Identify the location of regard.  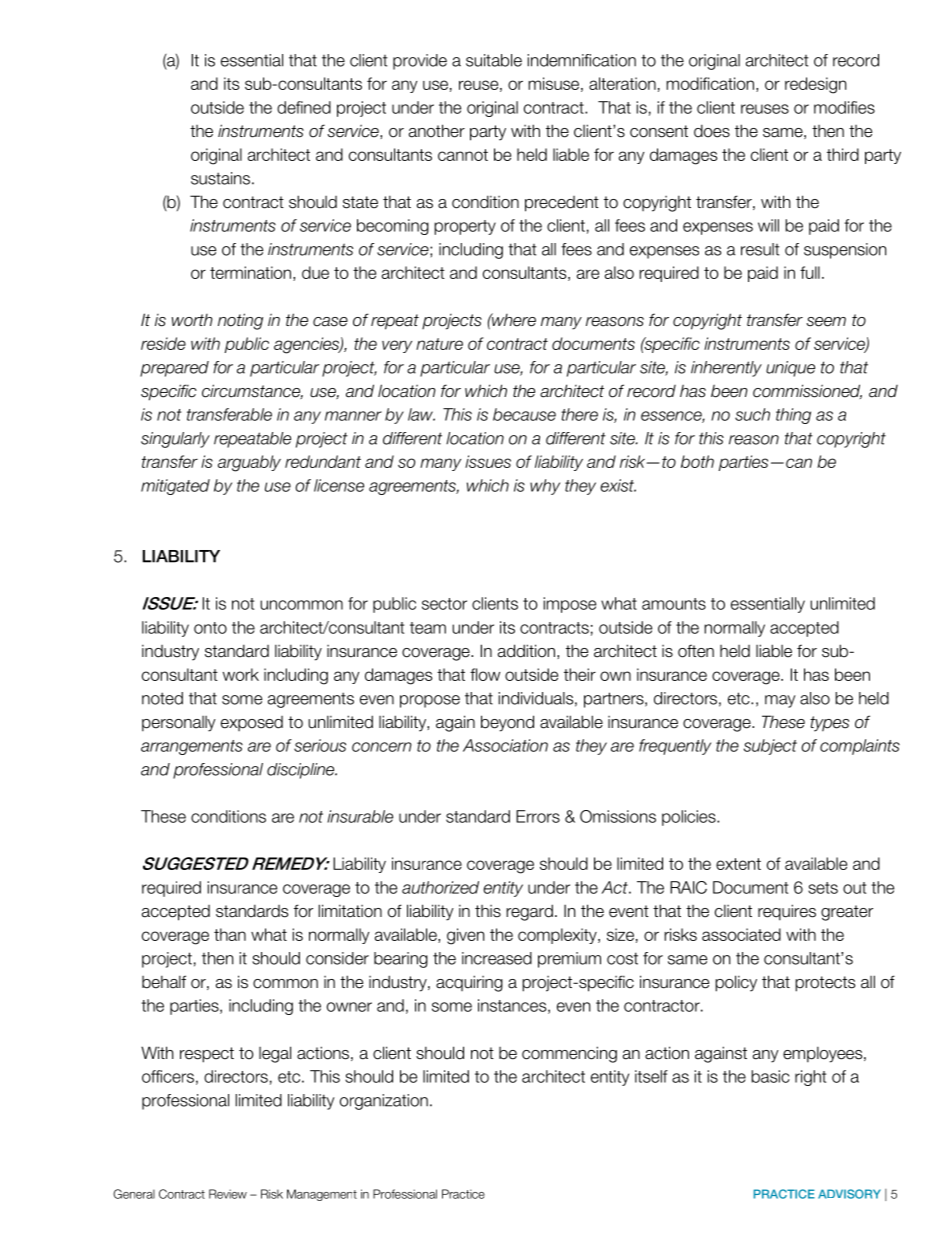
(529, 912).
